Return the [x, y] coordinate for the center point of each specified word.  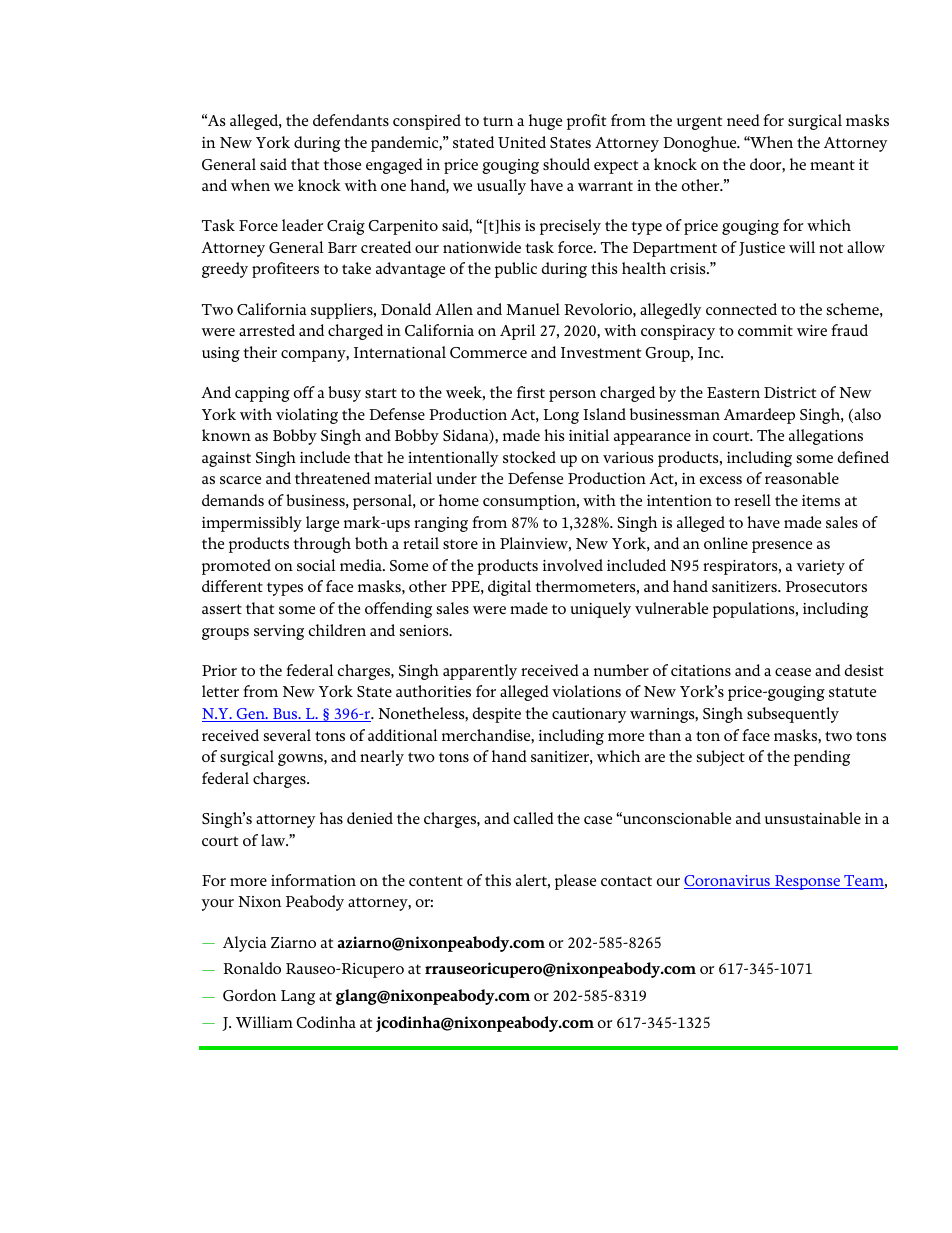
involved [573, 565]
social [316, 565]
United [522, 142]
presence [782, 547]
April [518, 332]
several [287, 735]
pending [822, 758]
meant [832, 165]
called [534, 818]
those [342, 164]
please [575, 882]
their [260, 352]
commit [765, 330]
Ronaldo [252, 968]
